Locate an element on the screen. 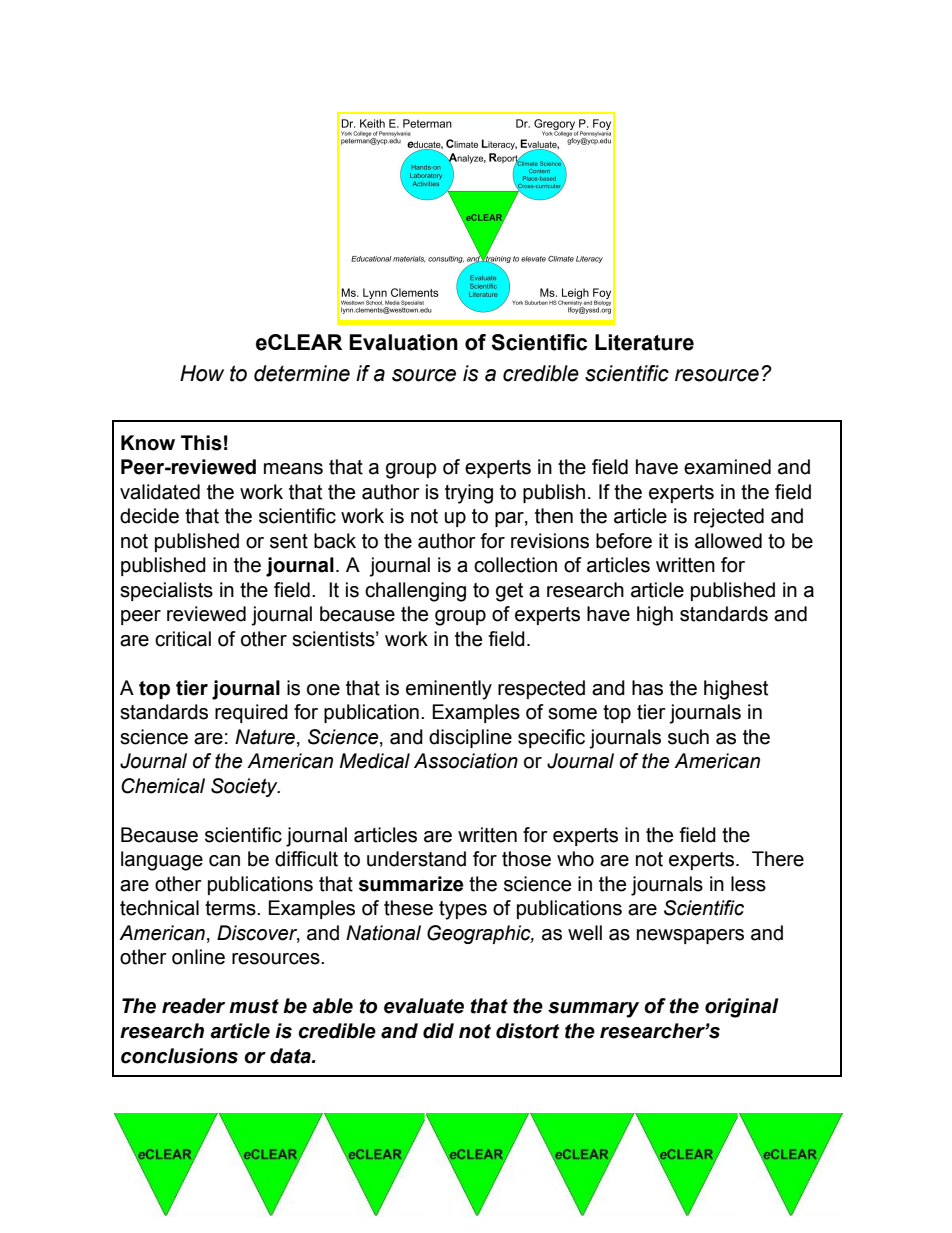 The image size is (952, 1233). critical is located at coordinates (183, 639).
